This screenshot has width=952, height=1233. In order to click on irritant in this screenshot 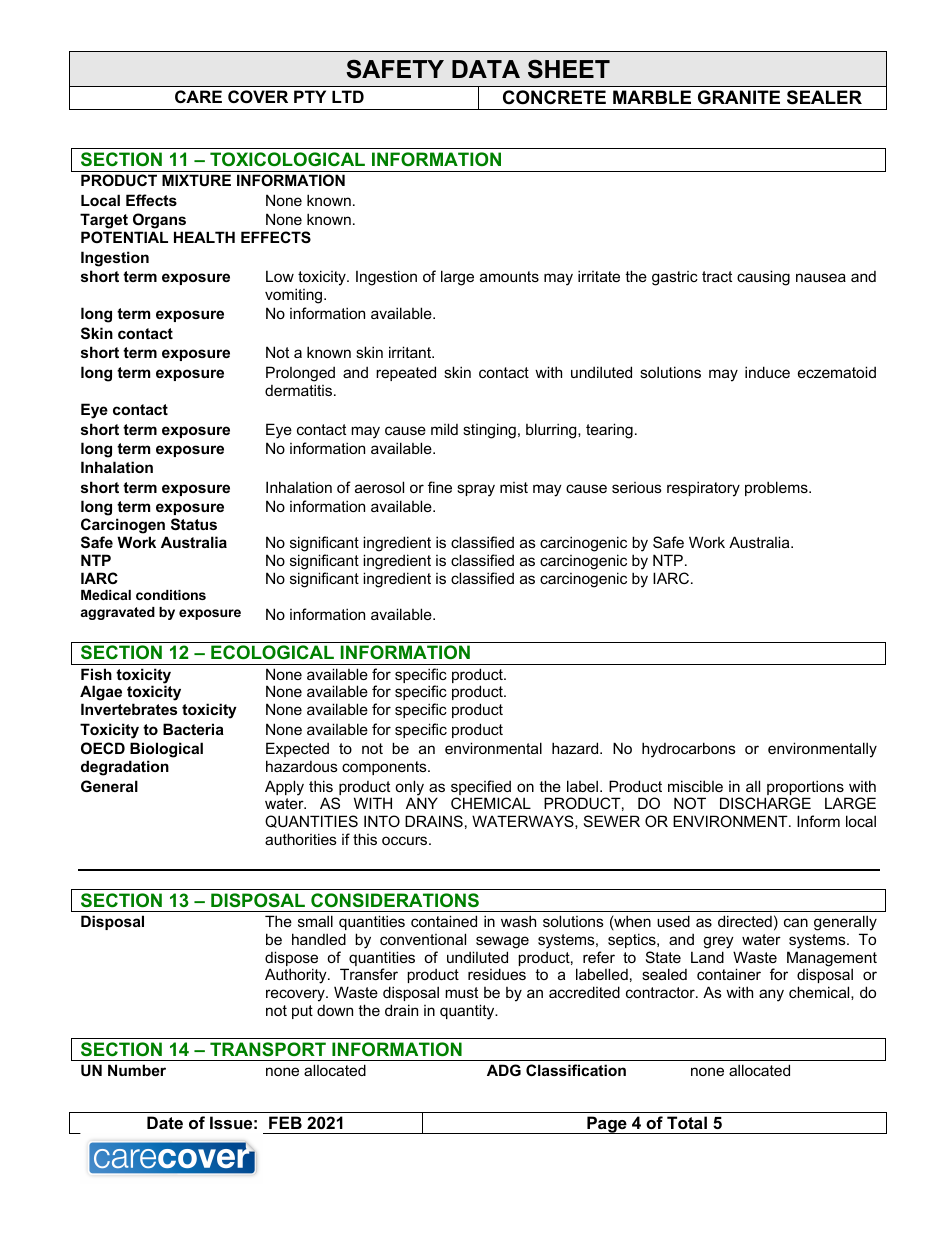, I will do `click(411, 352)`.
